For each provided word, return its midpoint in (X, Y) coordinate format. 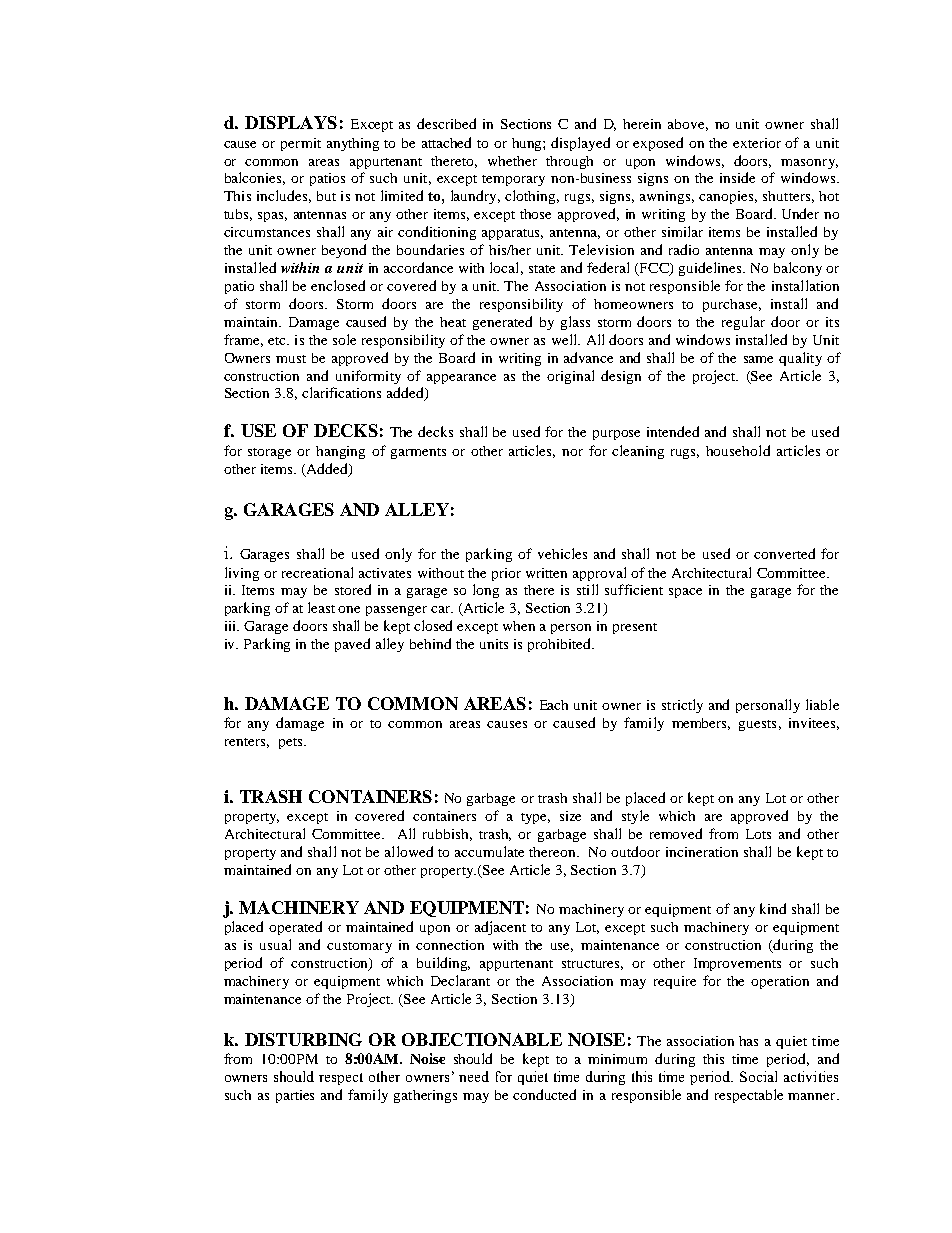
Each (554, 705)
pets (292, 743)
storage (269, 453)
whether (512, 161)
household (738, 450)
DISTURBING (303, 1039)
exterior (757, 143)
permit (301, 144)
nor (572, 452)
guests (757, 725)
